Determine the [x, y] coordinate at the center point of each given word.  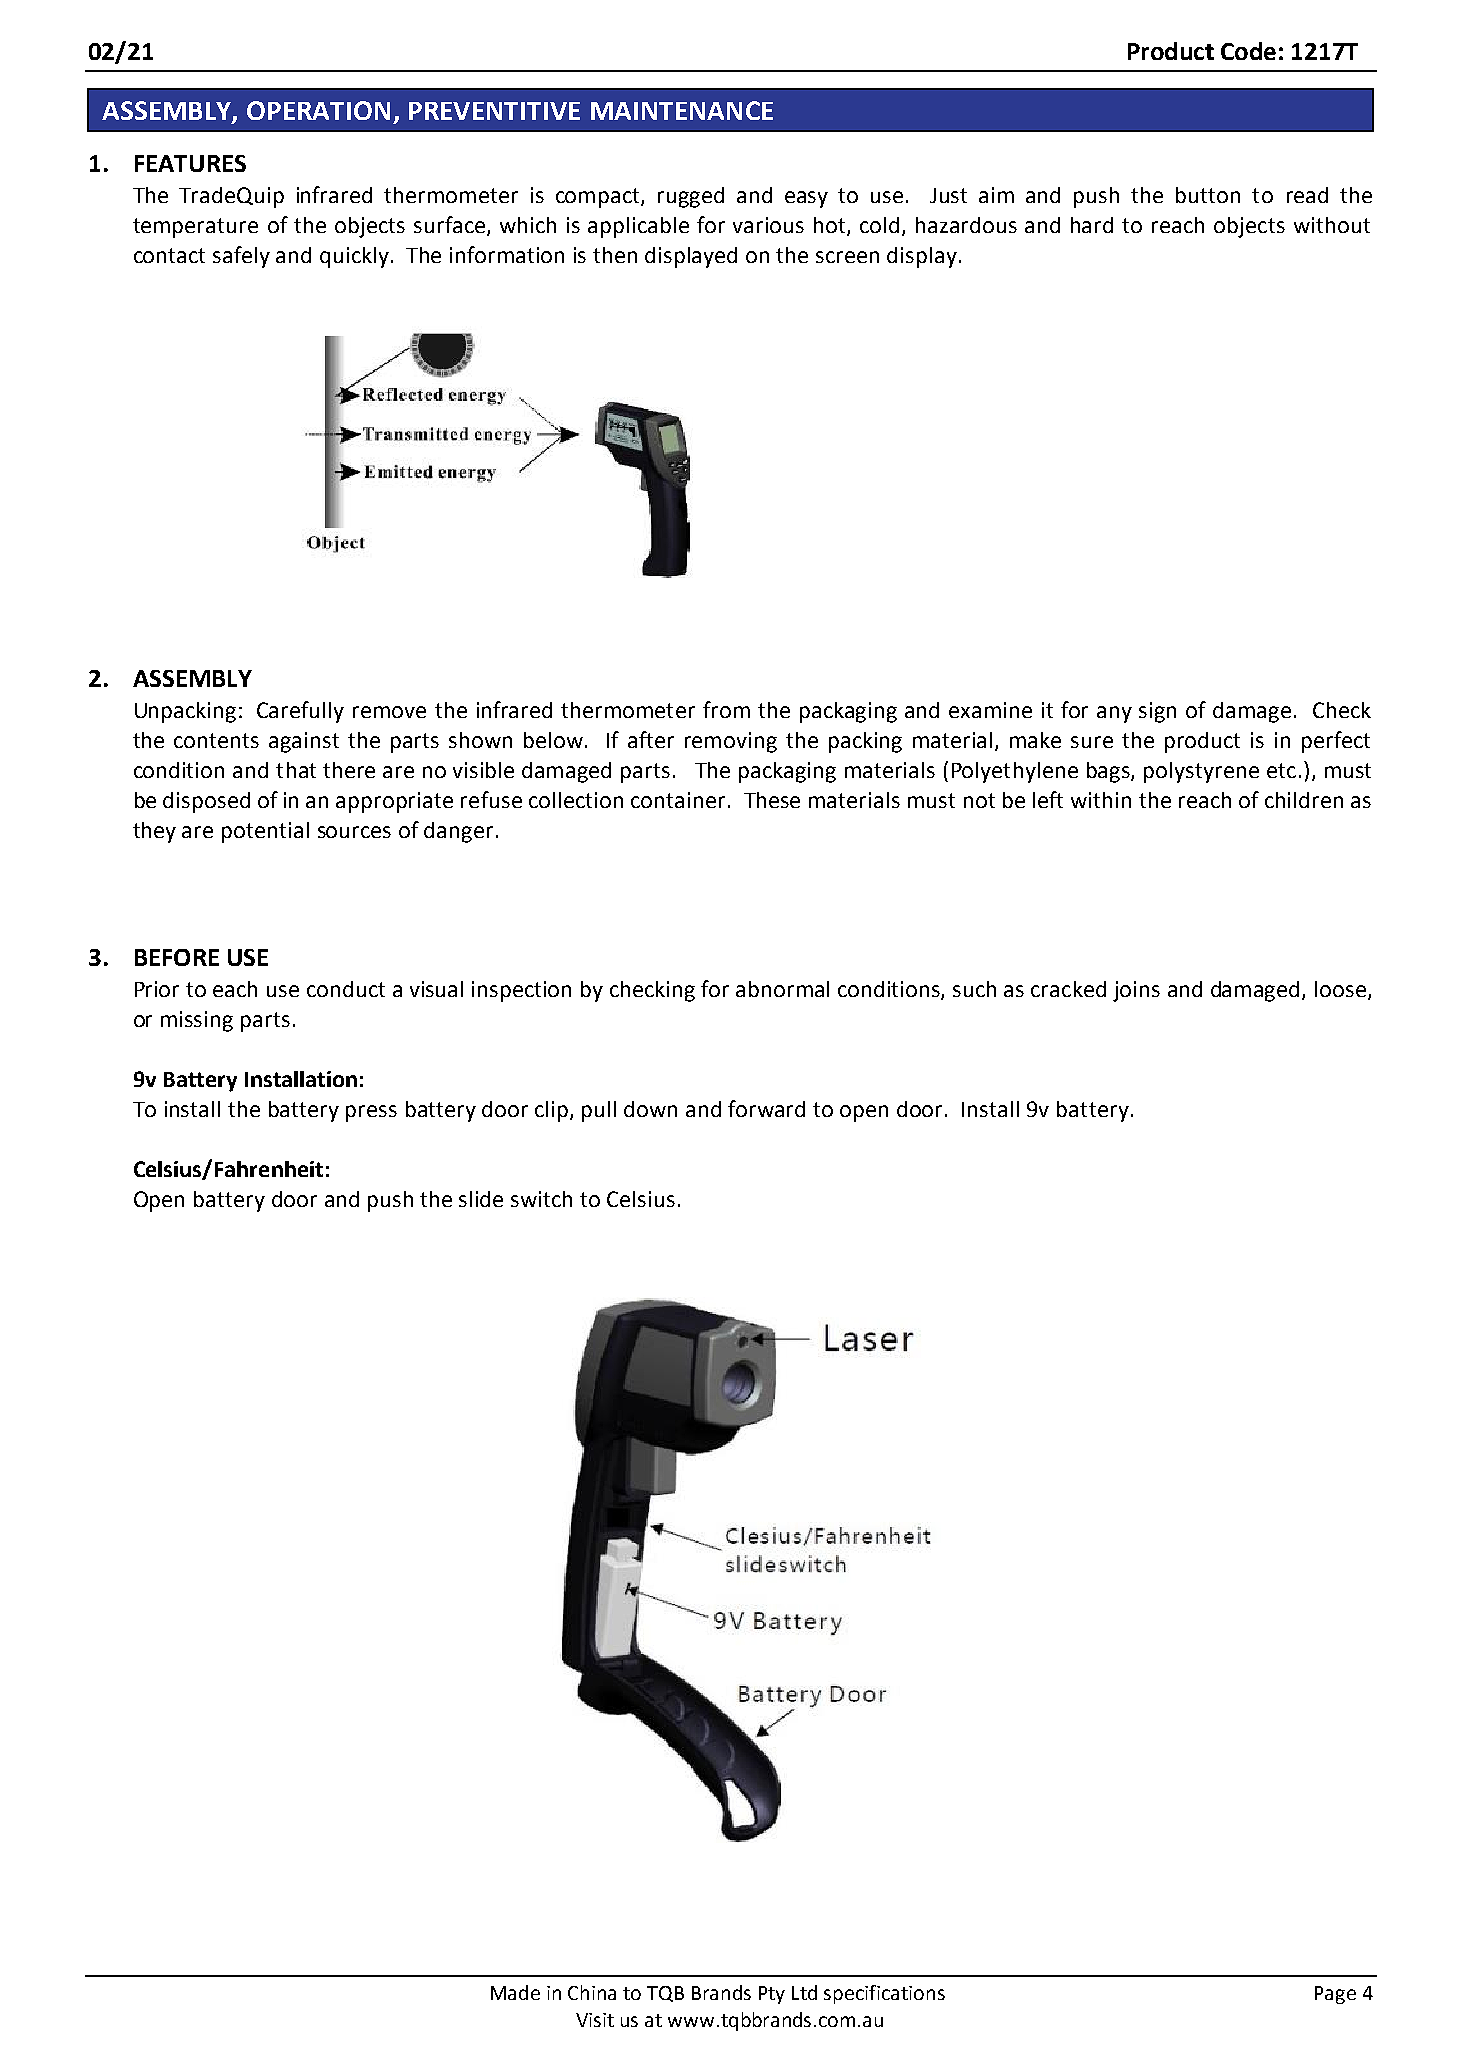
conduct [346, 989]
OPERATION [318, 110]
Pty [772, 1995]
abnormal [782, 989]
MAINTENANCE [682, 110]
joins [1136, 991]
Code [1248, 51]
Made [515, 1992]
